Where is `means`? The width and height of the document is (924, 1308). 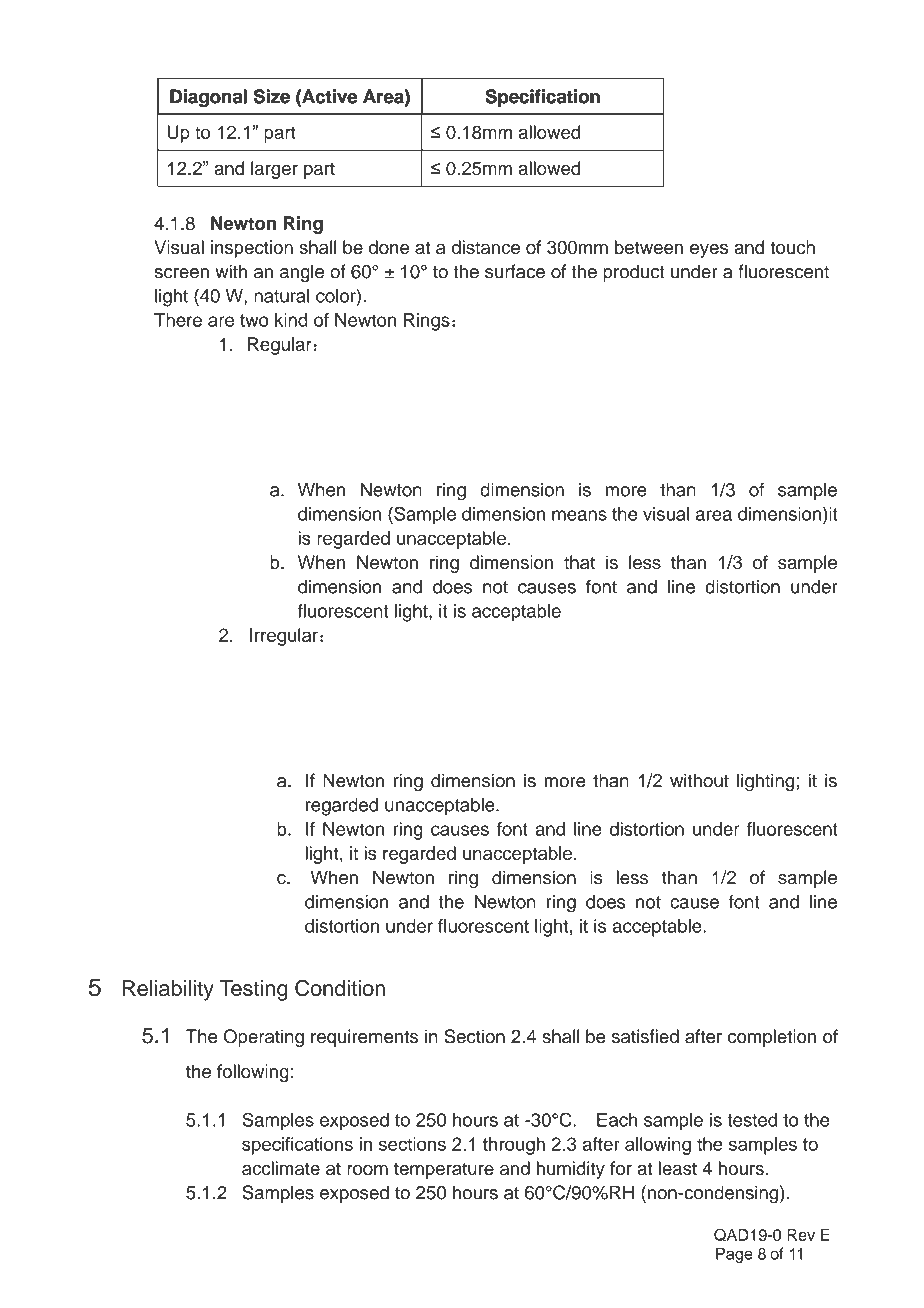 means is located at coordinates (579, 515).
